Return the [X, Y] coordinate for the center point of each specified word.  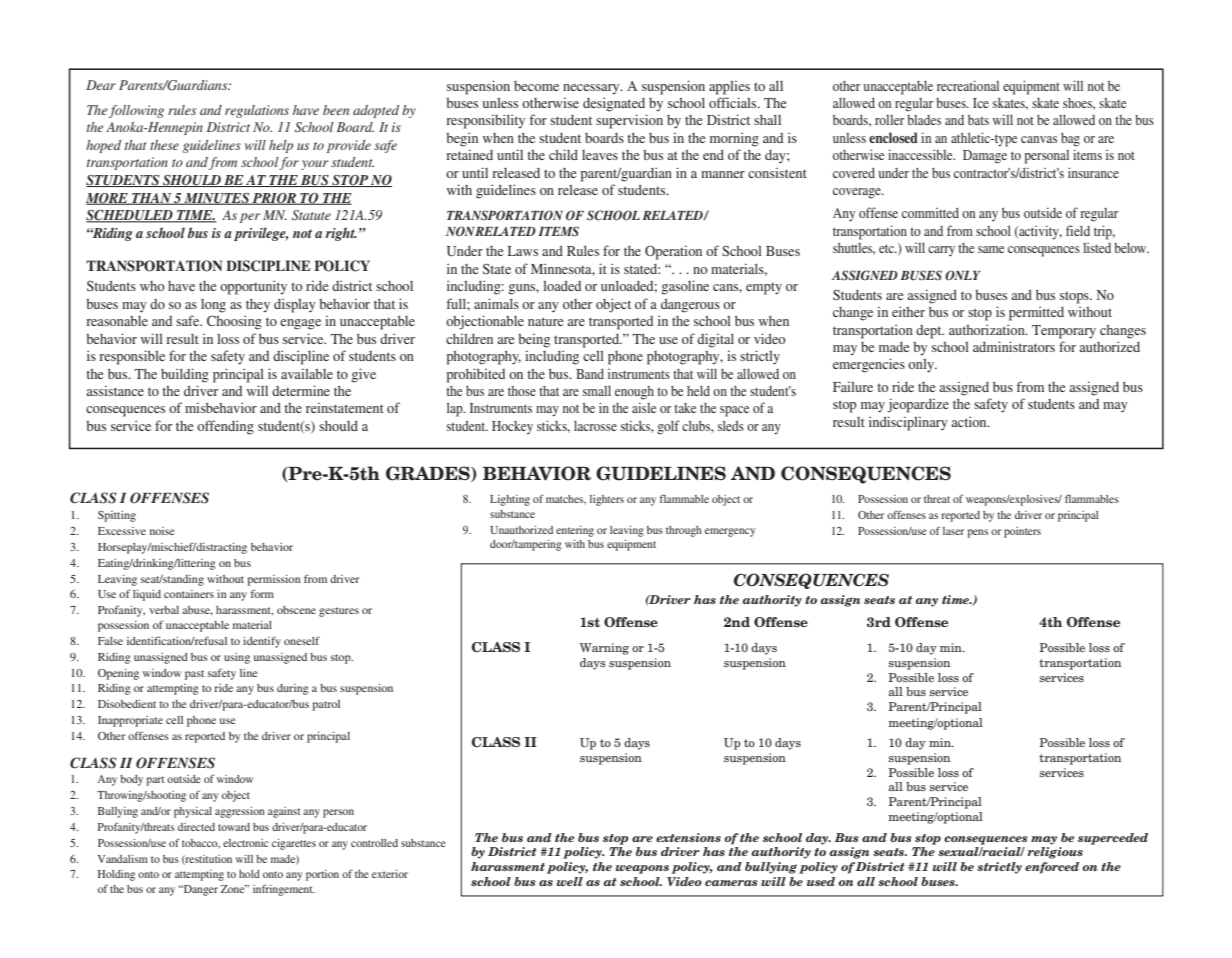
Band [590, 374]
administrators [1014, 346]
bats [978, 120]
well [570, 881]
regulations [257, 111]
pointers [1022, 532]
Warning [604, 649]
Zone [234, 889]
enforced [1052, 868]
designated [614, 104]
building [185, 375]
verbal [164, 610]
